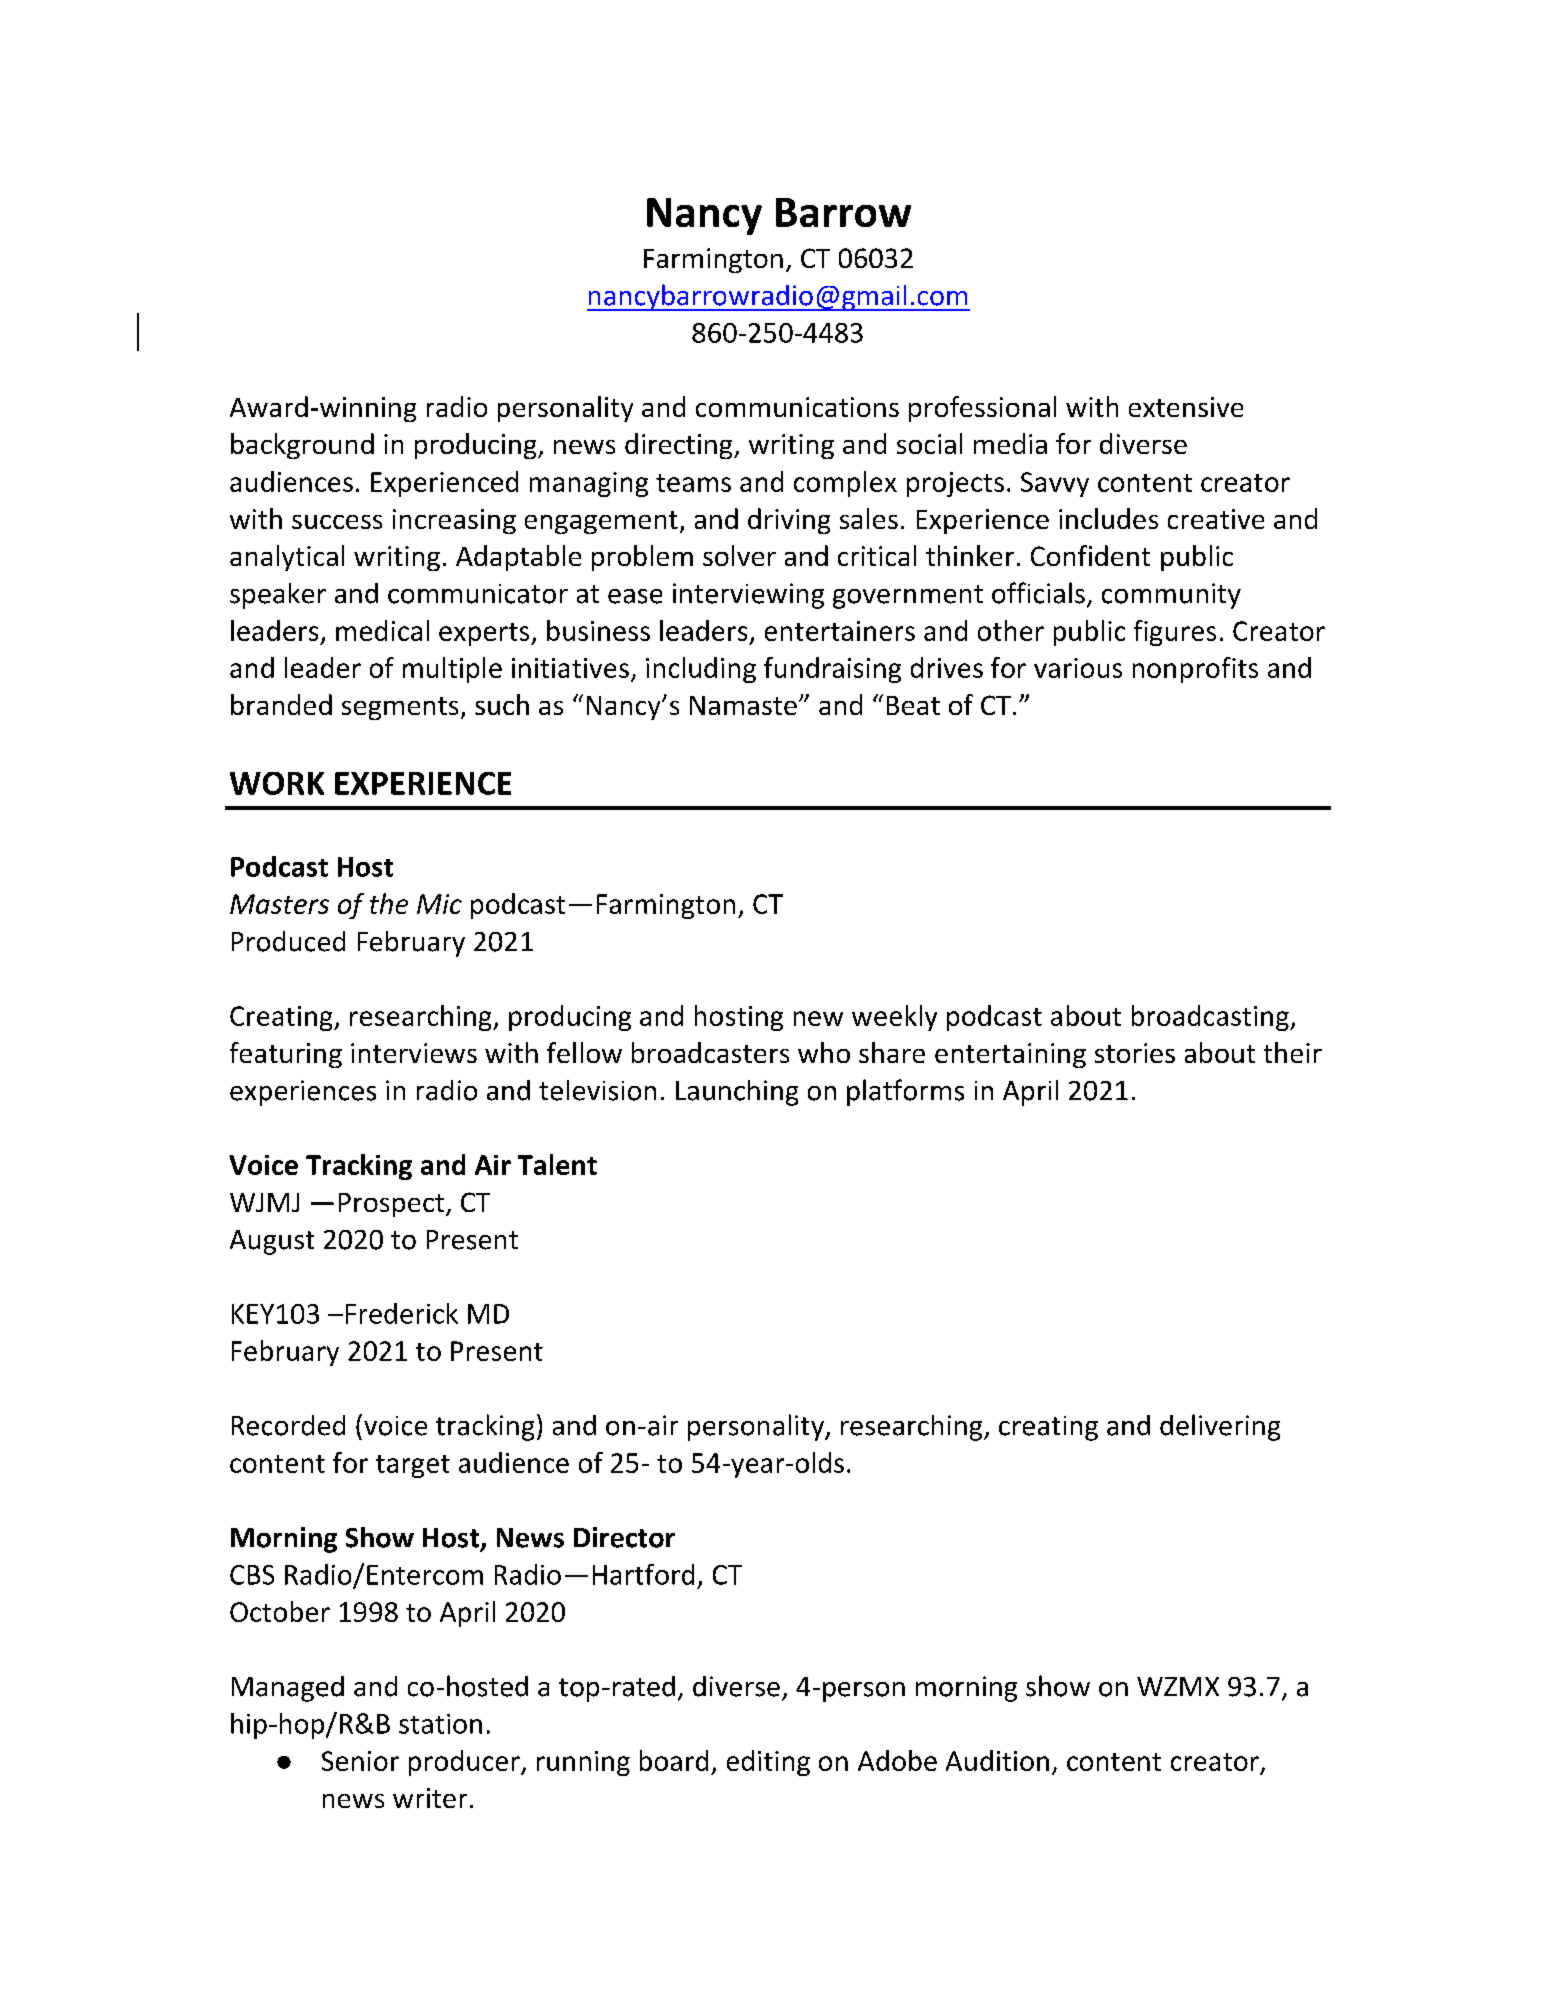 The width and height of the screenshot is (1556, 2014). I want to click on Audition, so click(997, 1760).
